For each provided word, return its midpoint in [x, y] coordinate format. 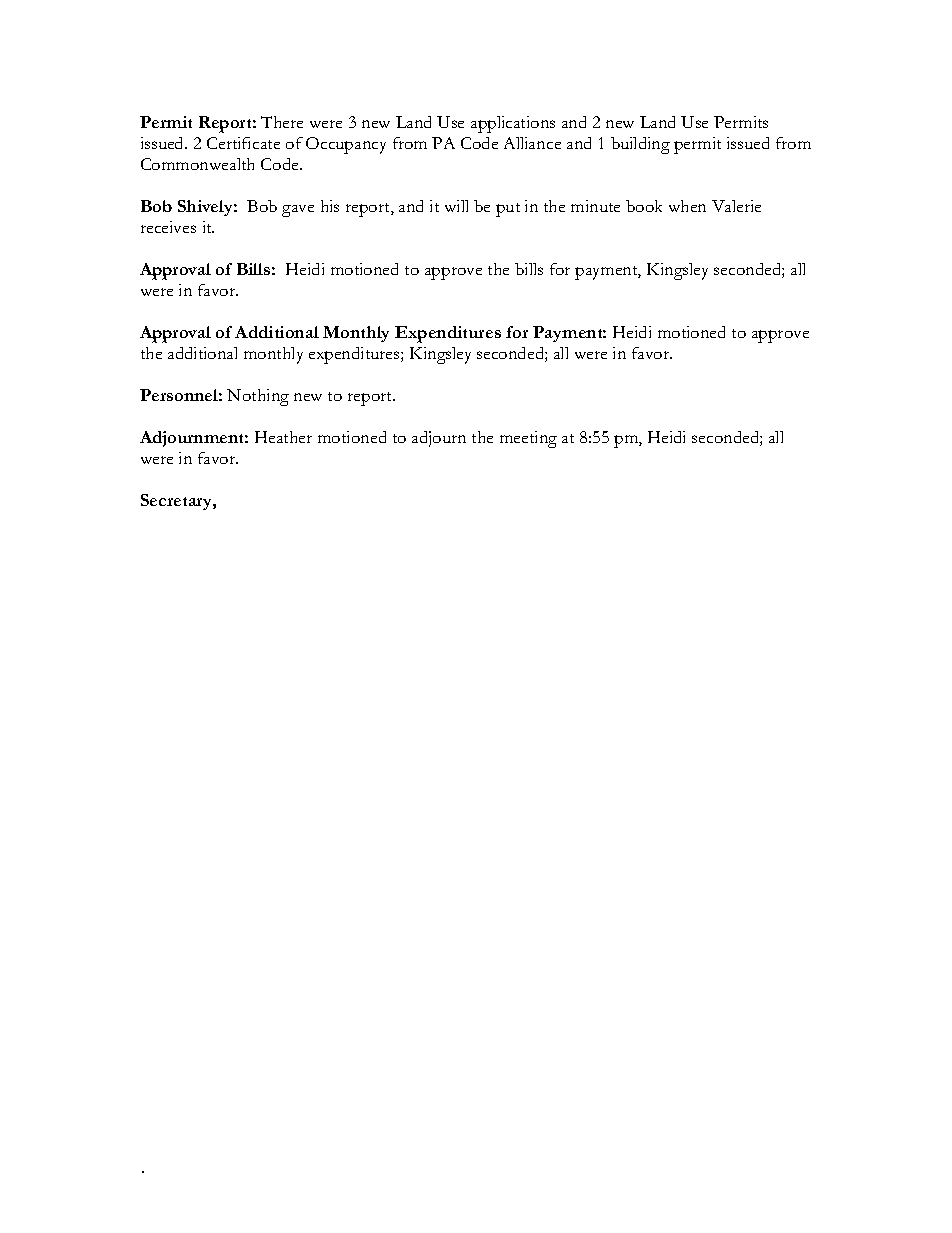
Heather [283, 437]
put [508, 210]
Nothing [258, 397]
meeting [528, 439]
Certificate [243, 143]
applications [513, 124]
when [687, 206]
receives [168, 227]
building [640, 145]
